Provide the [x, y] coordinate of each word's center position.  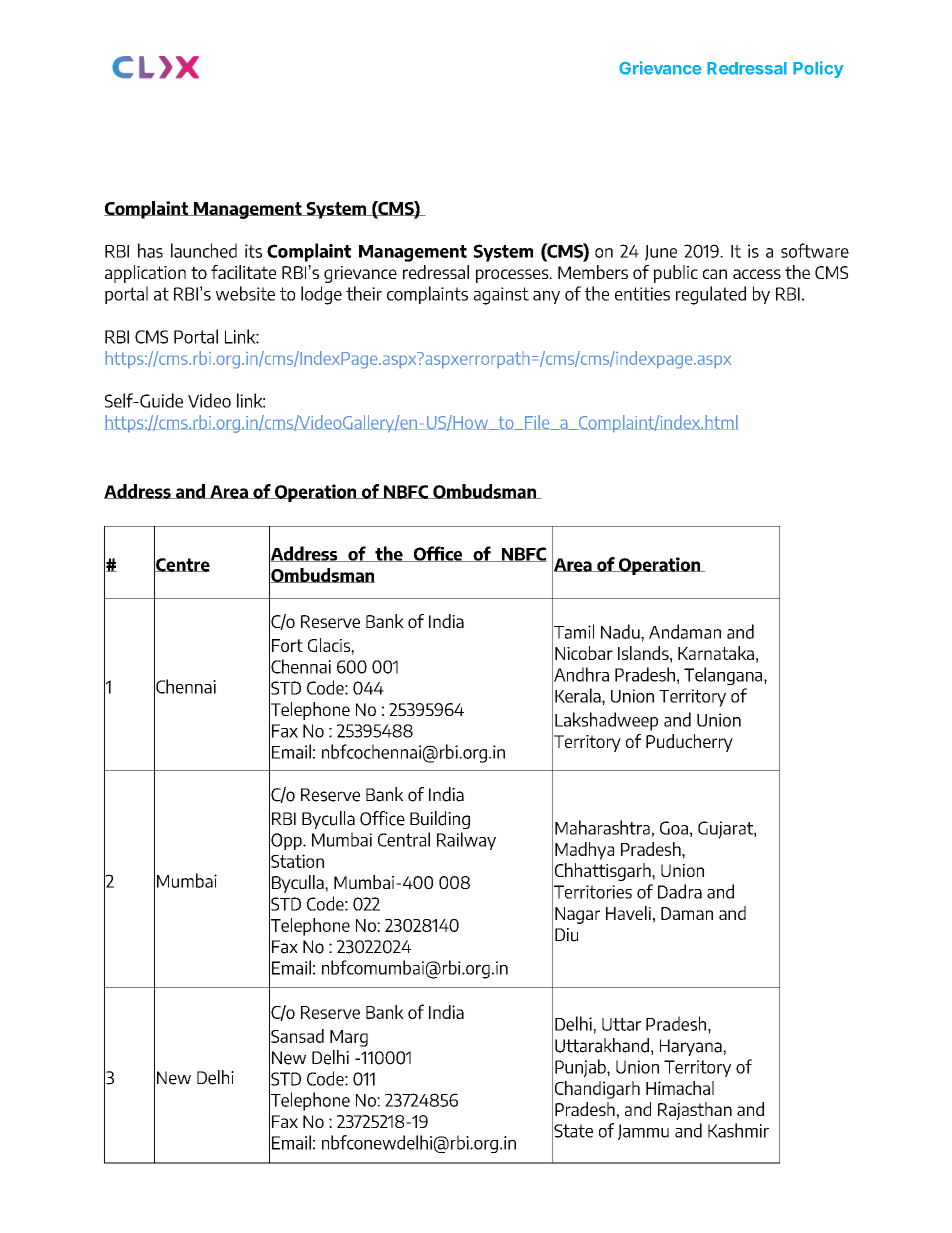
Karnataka [716, 653]
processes [513, 276]
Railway [466, 841]
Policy [818, 69]
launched [204, 250]
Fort [287, 645]
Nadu [621, 631]
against [501, 296]
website [245, 293]
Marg [349, 1038]
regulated [711, 295]
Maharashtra [602, 827]
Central [404, 839]
